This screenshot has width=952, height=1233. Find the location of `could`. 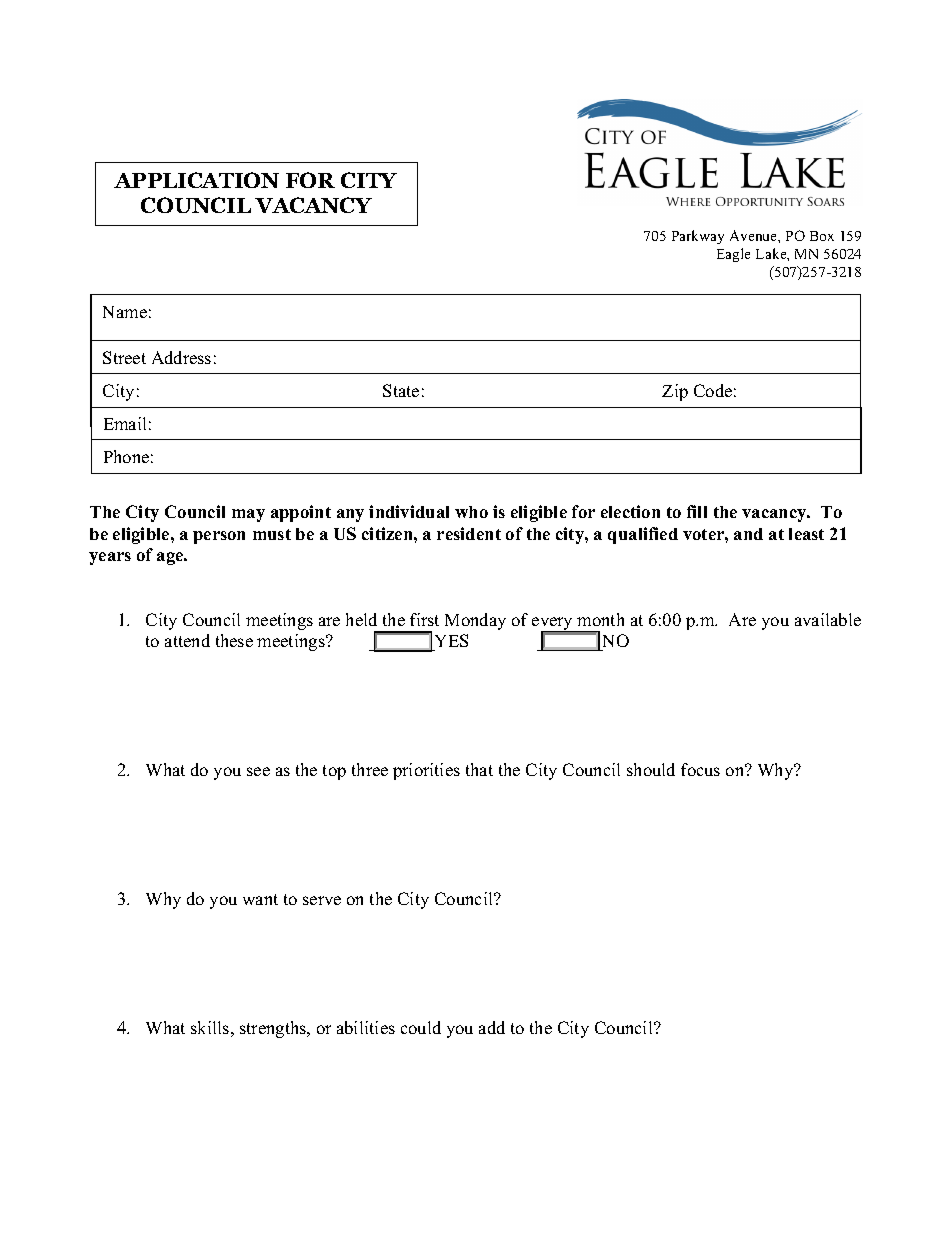

could is located at coordinates (421, 1027).
